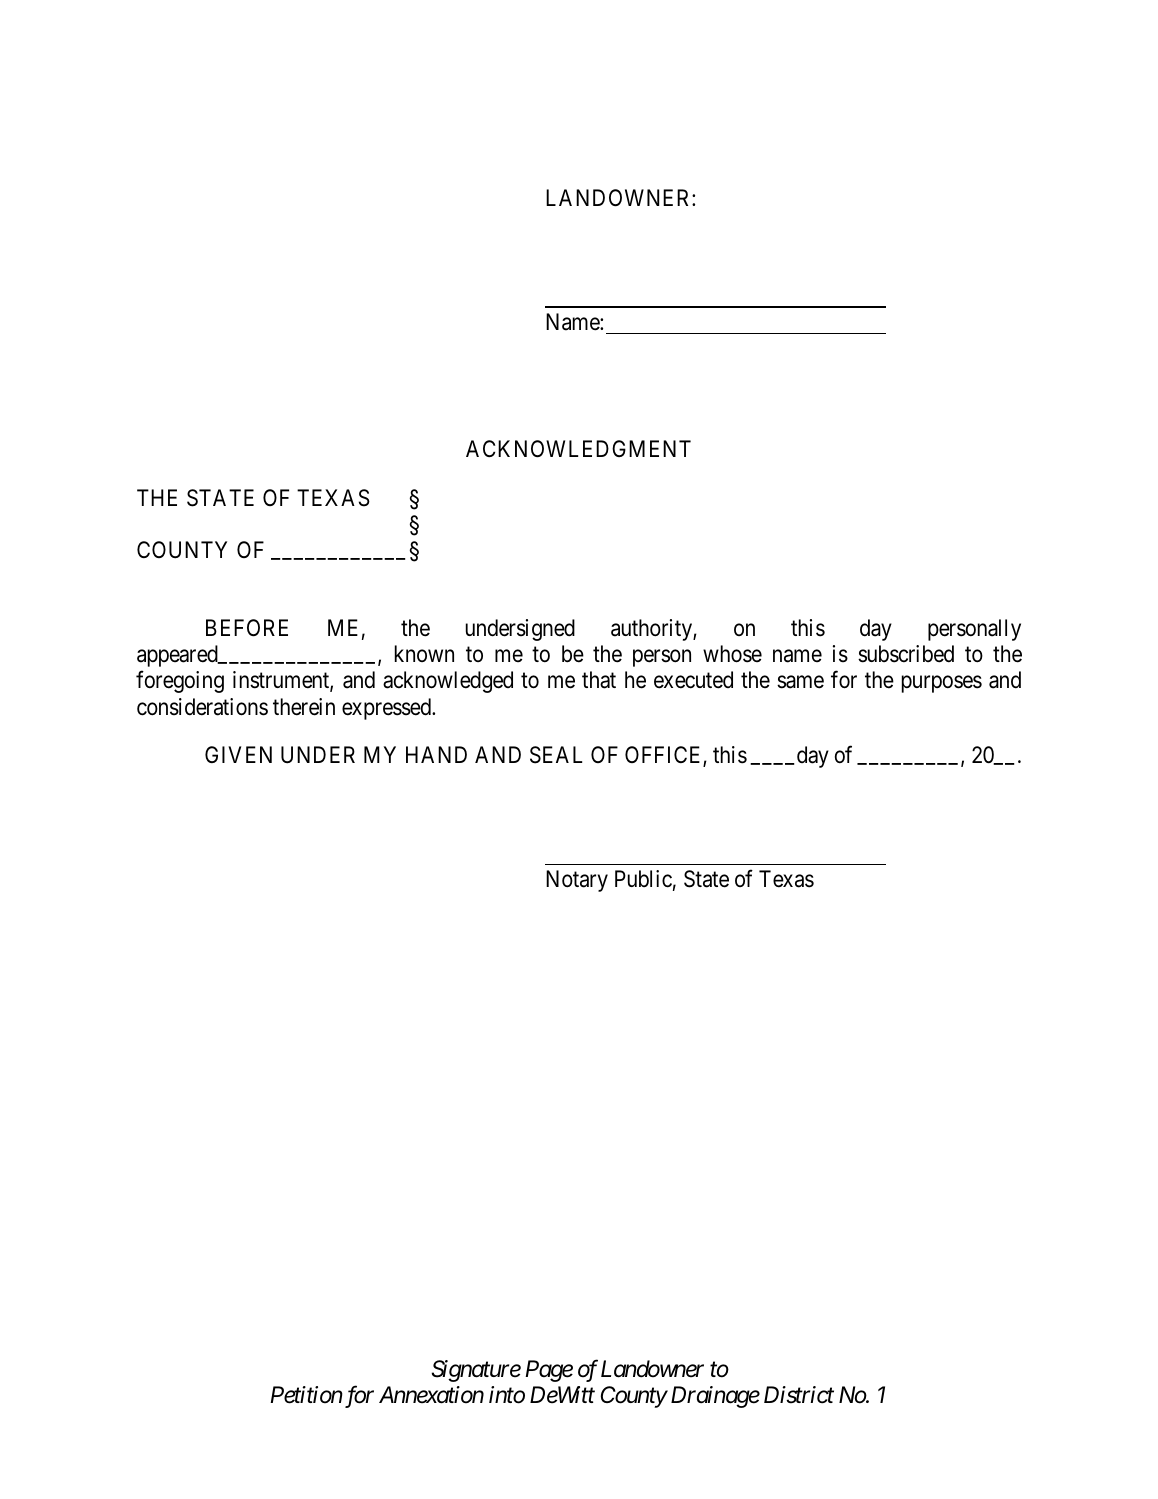 The image size is (1158, 1499). Describe the element at coordinates (507, 1395) in the screenshot. I see `into` at that location.
